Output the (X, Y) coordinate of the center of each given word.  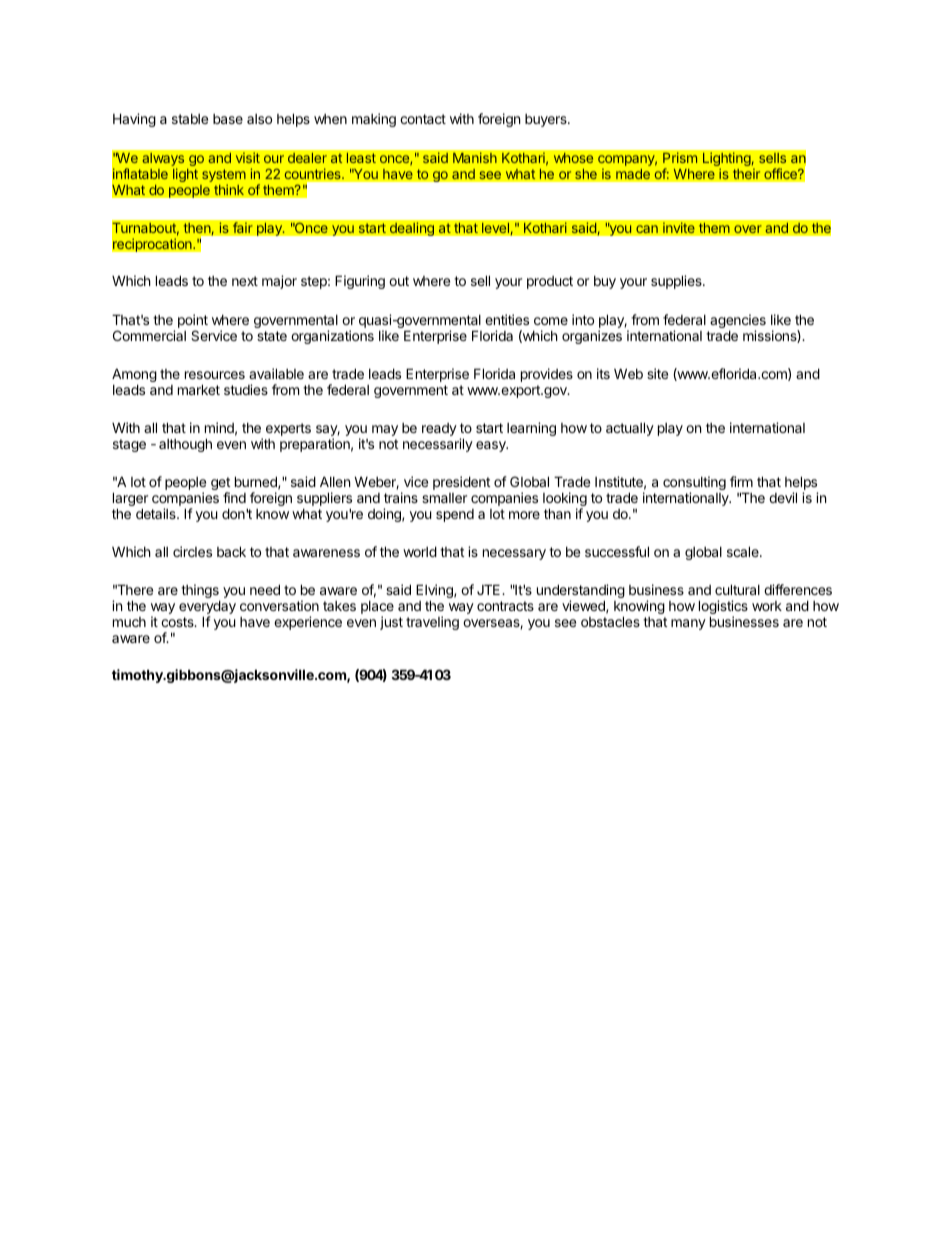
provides (547, 375)
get (220, 485)
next (245, 281)
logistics (723, 608)
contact (423, 119)
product (550, 282)
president (461, 483)
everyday (207, 608)
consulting (694, 484)
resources (215, 375)
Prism (680, 157)
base (228, 119)
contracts (505, 606)
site (657, 373)
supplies (677, 282)
